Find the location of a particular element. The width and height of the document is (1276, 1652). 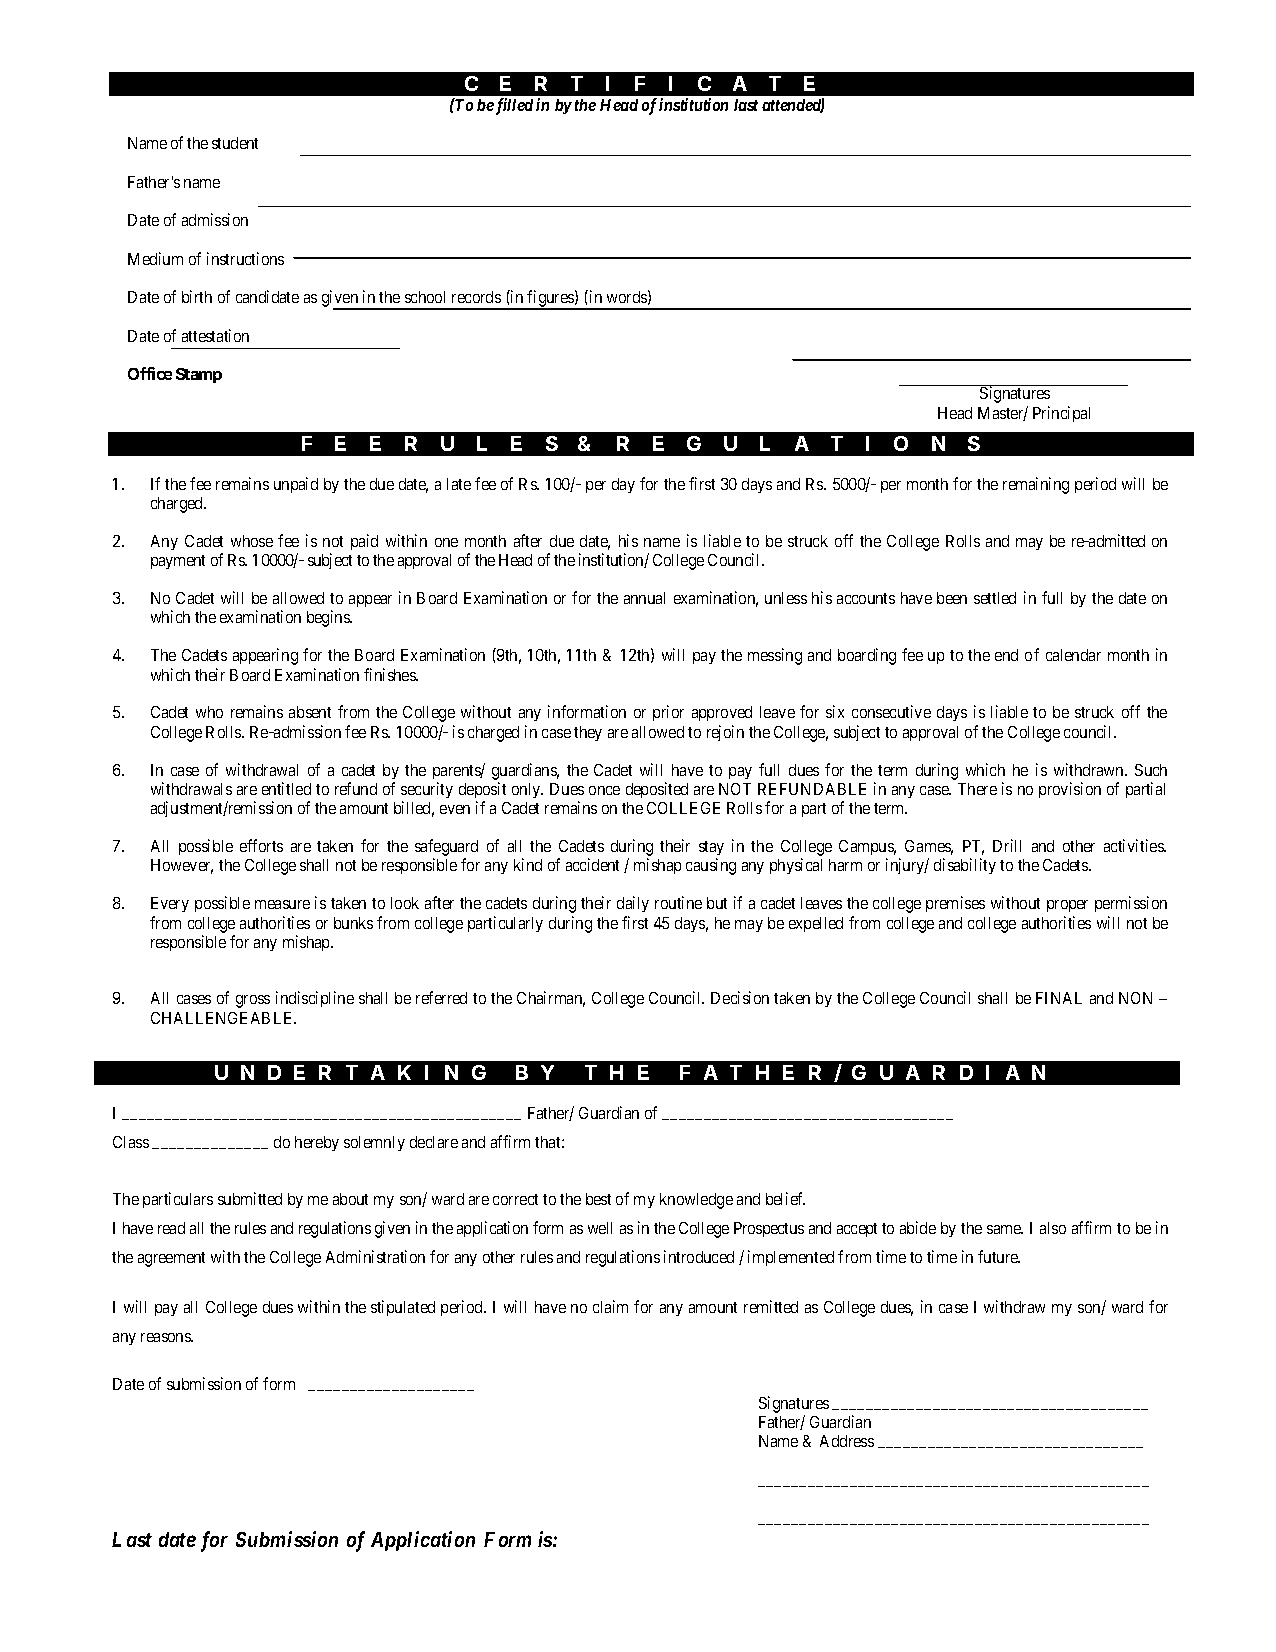

student is located at coordinates (235, 143).
